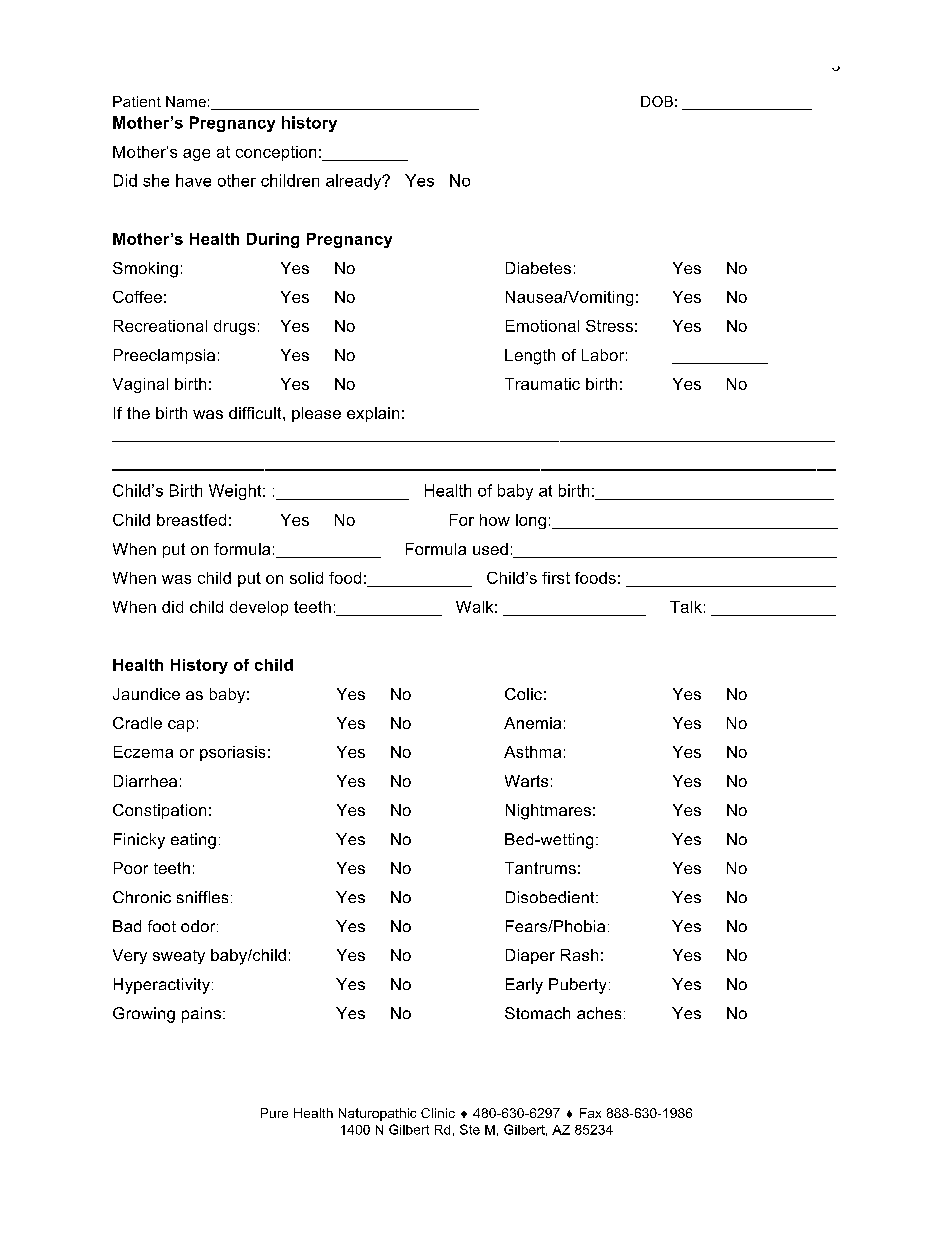 This image has width=952, height=1233. What do you see at coordinates (609, 326) in the image?
I see `Stress` at bounding box center [609, 326].
